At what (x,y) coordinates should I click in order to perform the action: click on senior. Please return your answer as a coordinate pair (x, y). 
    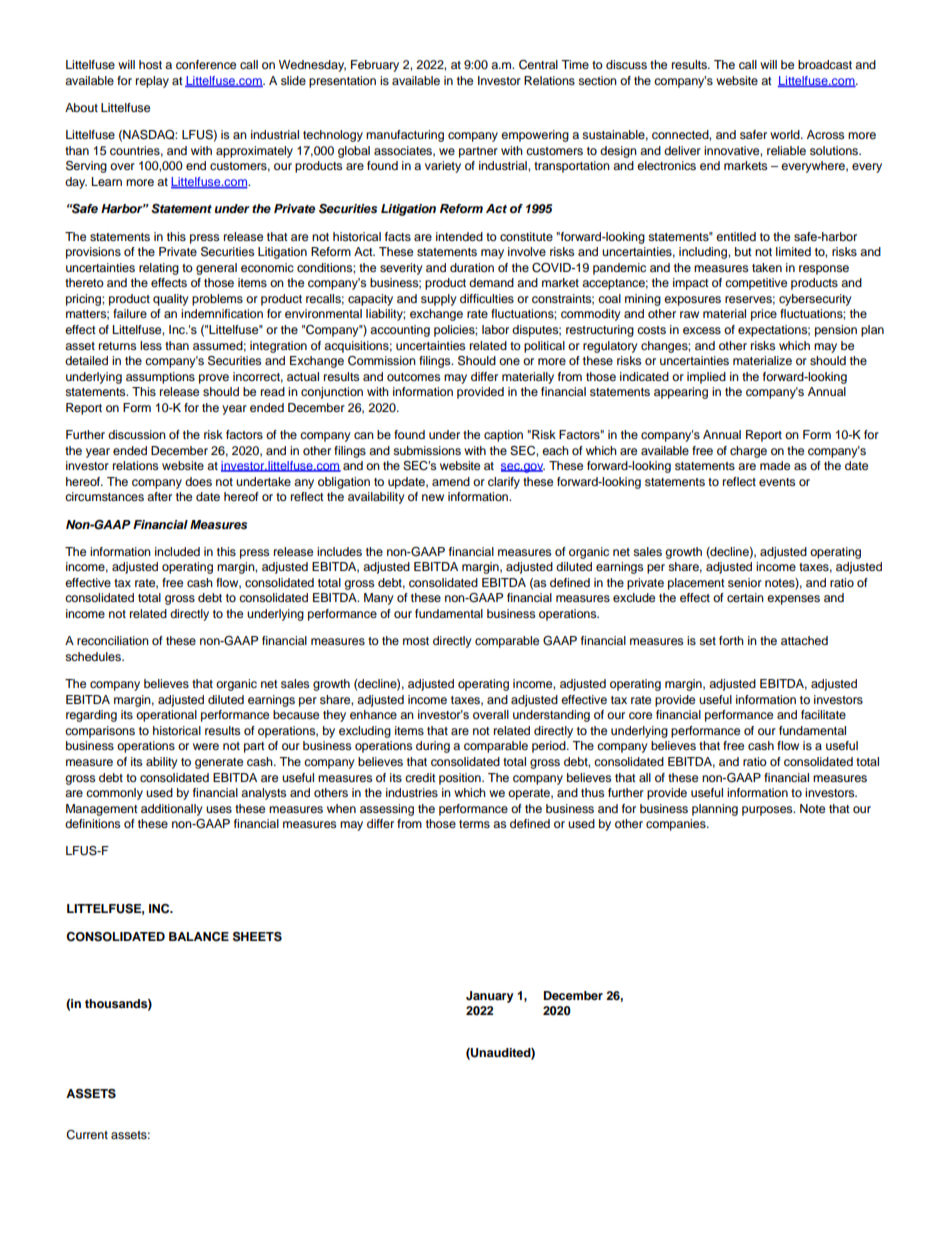
    Looking at the image, I should click on (745, 582).
